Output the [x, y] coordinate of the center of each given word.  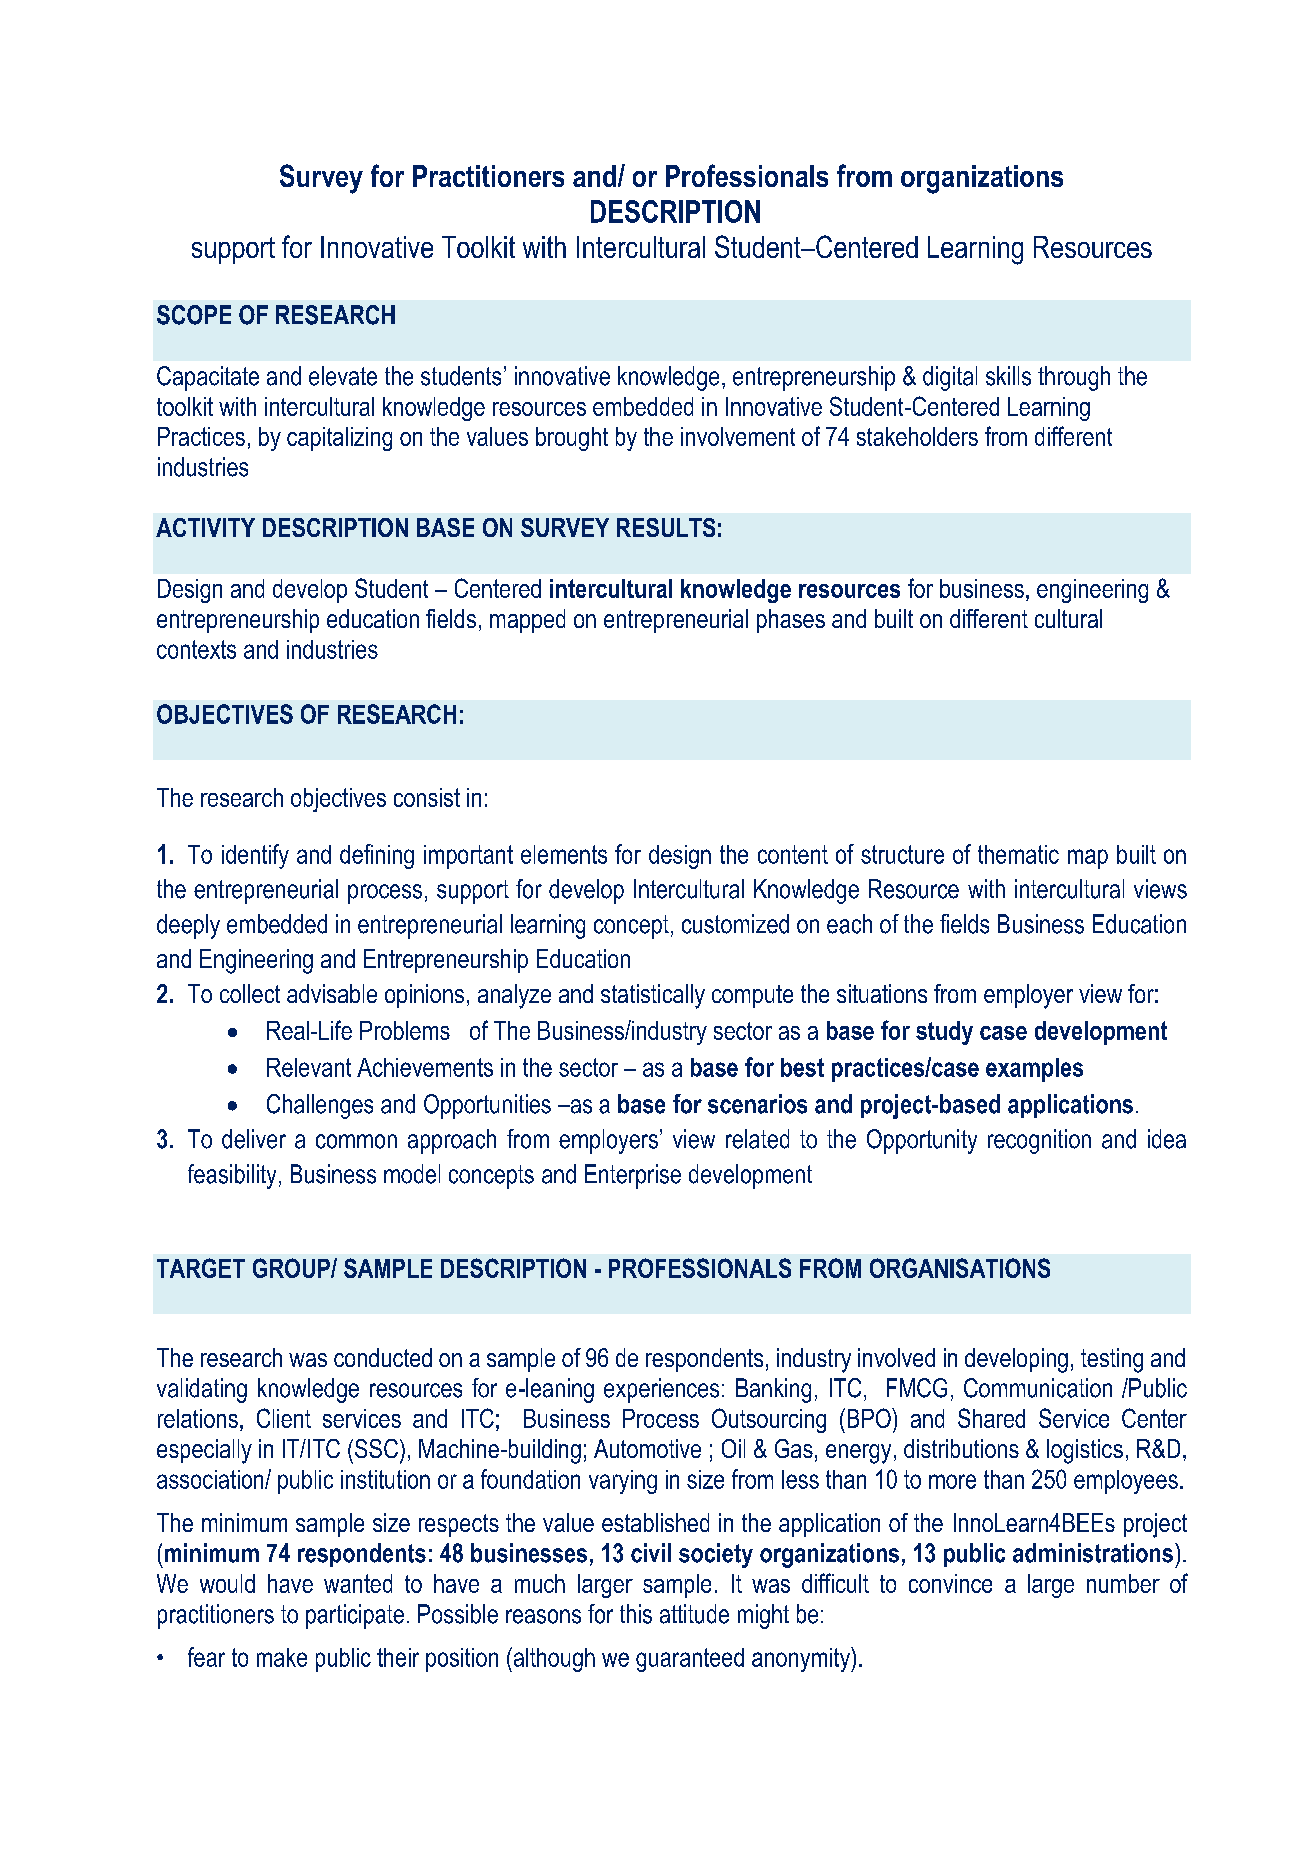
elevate [343, 376]
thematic [1018, 854]
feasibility [232, 1176]
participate [355, 1616]
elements [564, 854]
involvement [738, 436]
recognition [1039, 1141]
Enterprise [633, 1176]
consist [427, 797]
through [1074, 378]
